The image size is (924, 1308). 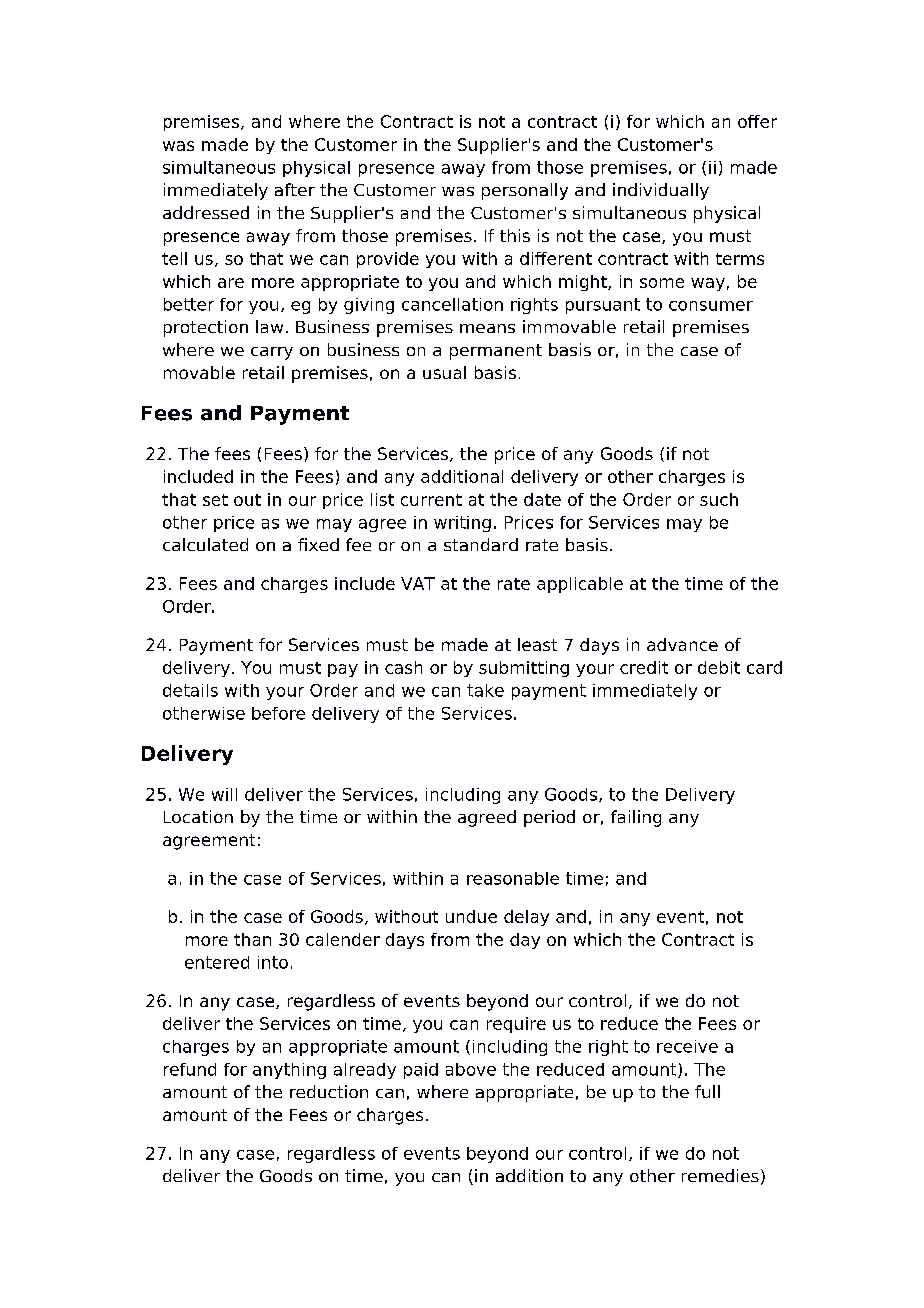 What do you see at coordinates (636, 818) in the screenshot?
I see `failing` at bounding box center [636, 818].
